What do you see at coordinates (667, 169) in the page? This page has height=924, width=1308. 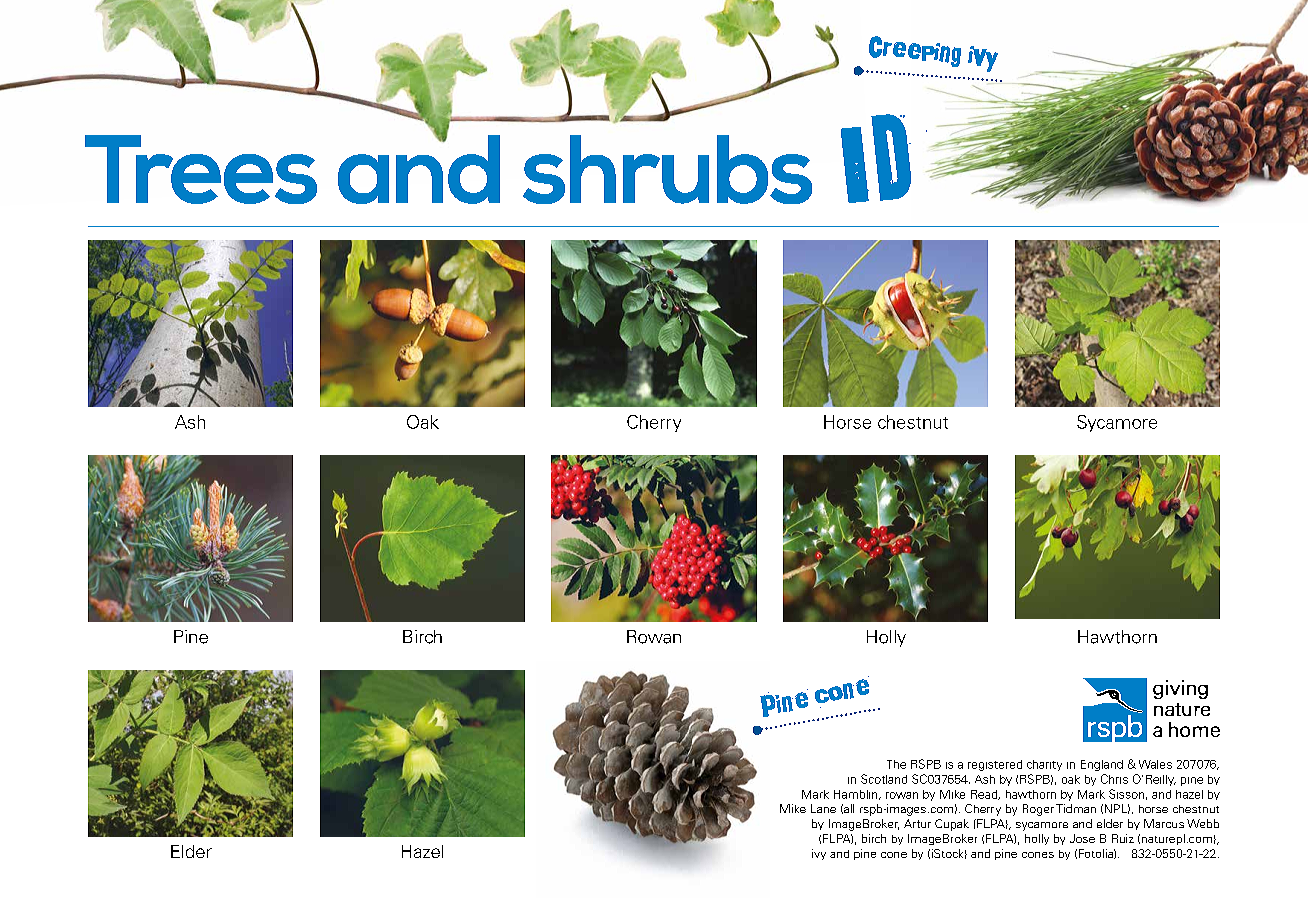 I see `shrubs` at bounding box center [667, 169].
